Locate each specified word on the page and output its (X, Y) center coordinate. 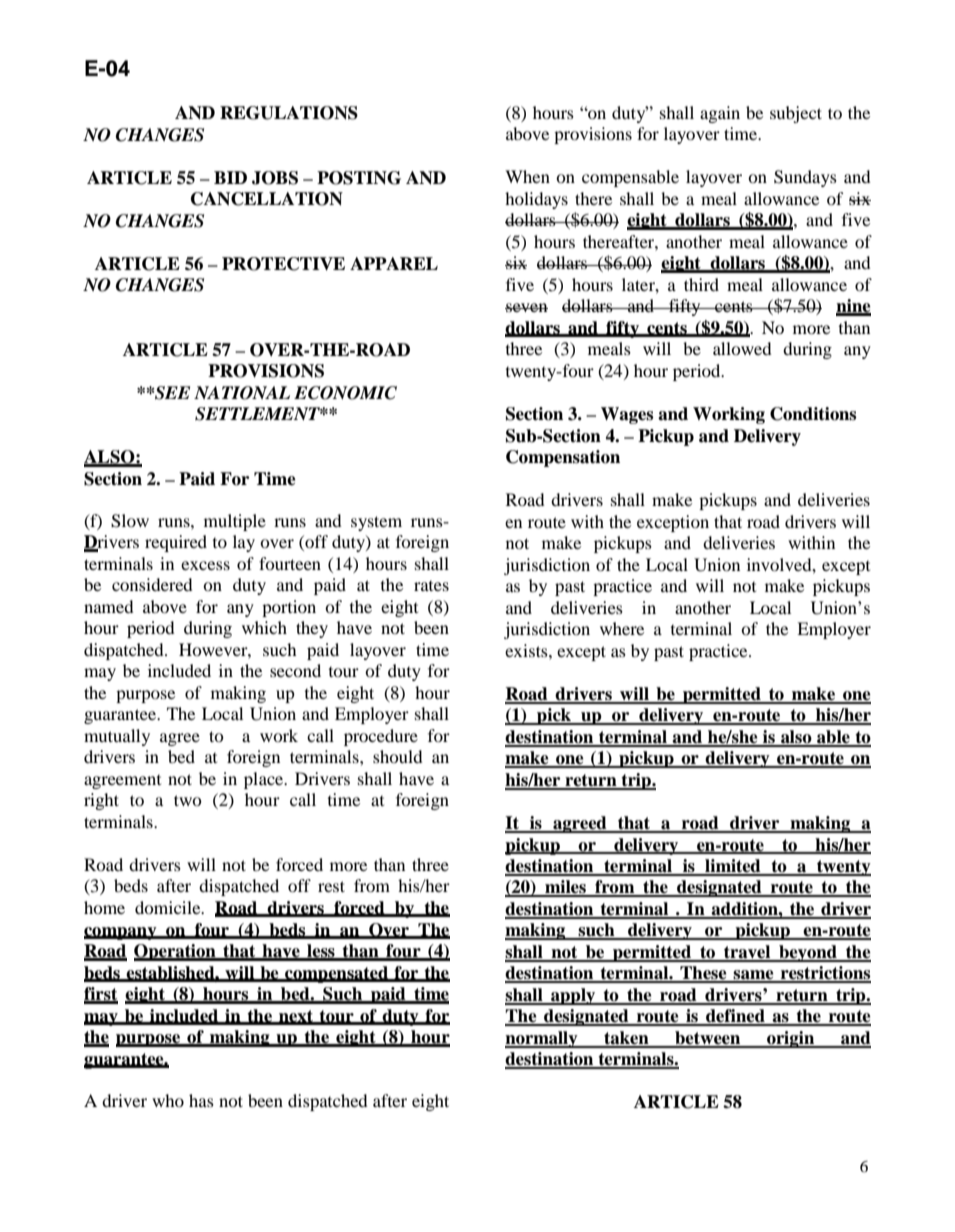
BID (230, 177)
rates (431, 586)
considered (152, 584)
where (622, 628)
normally (542, 1039)
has (201, 1100)
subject (796, 114)
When (527, 176)
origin (791, 1039)
